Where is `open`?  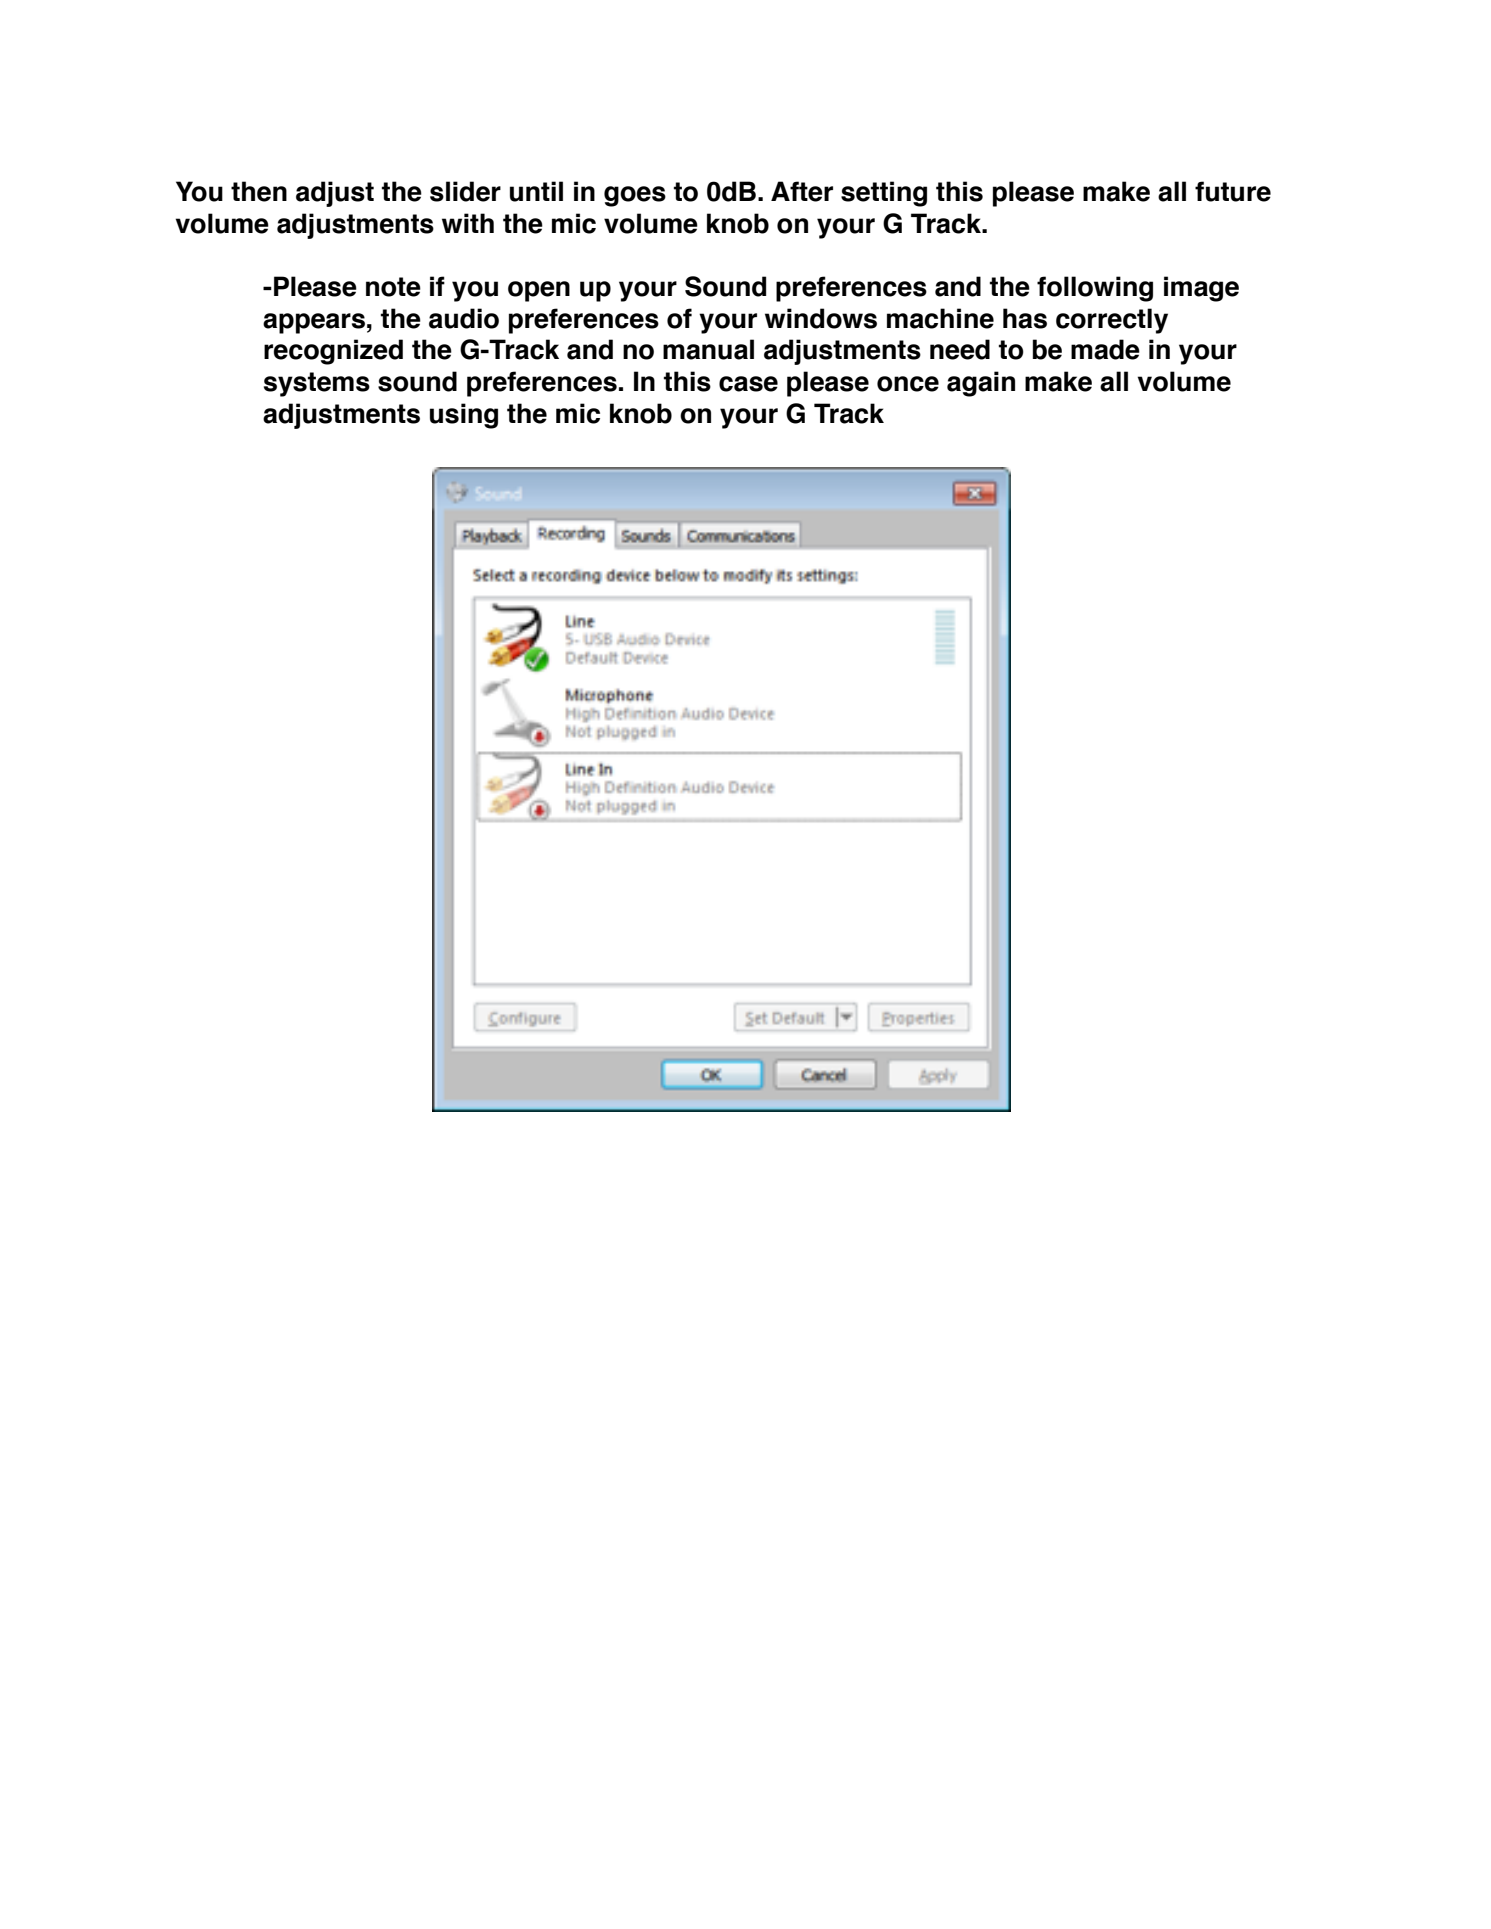
open is located at coordinates (539, 291).
